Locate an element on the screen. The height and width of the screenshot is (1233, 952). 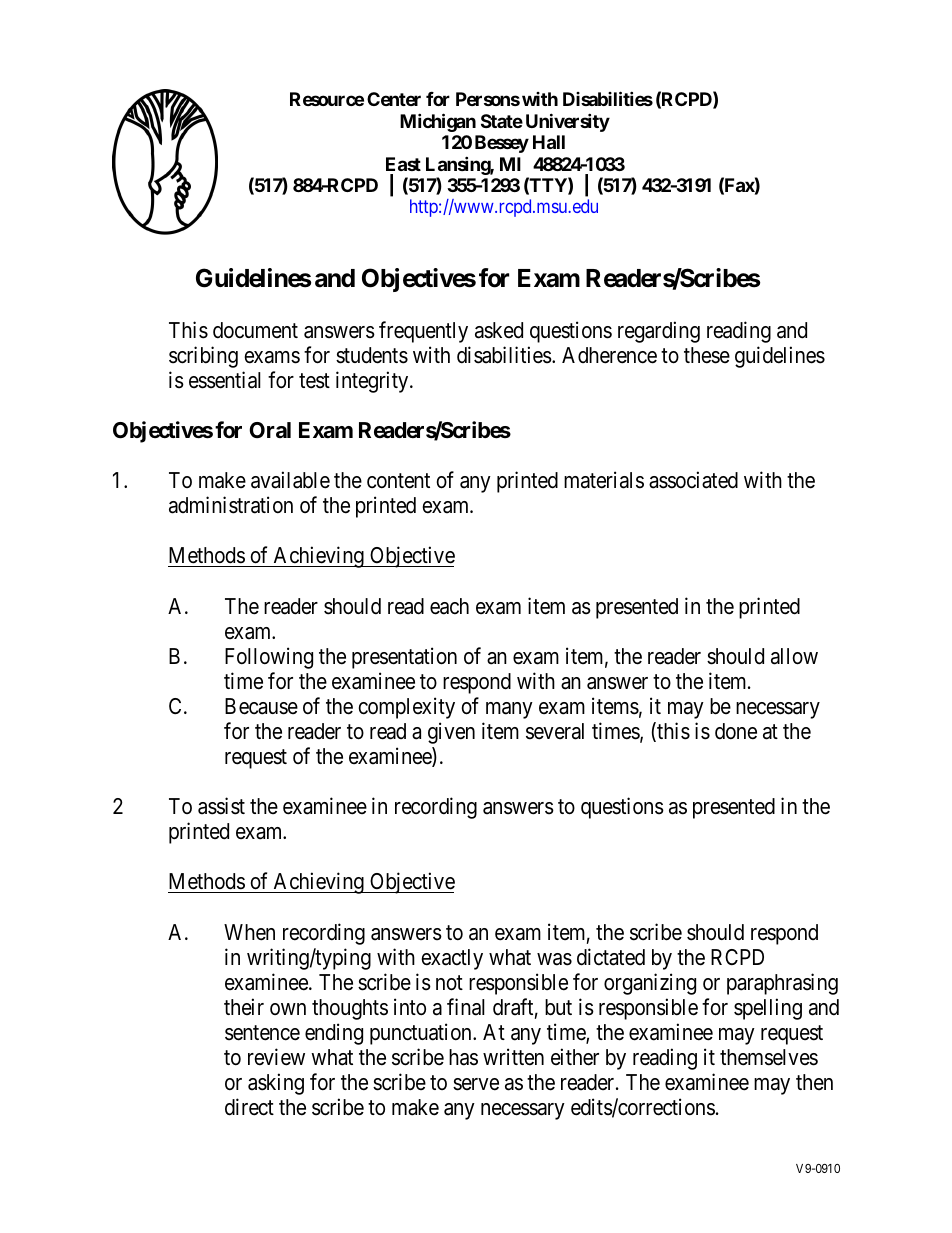
several is located at coordinates (555, 731).
